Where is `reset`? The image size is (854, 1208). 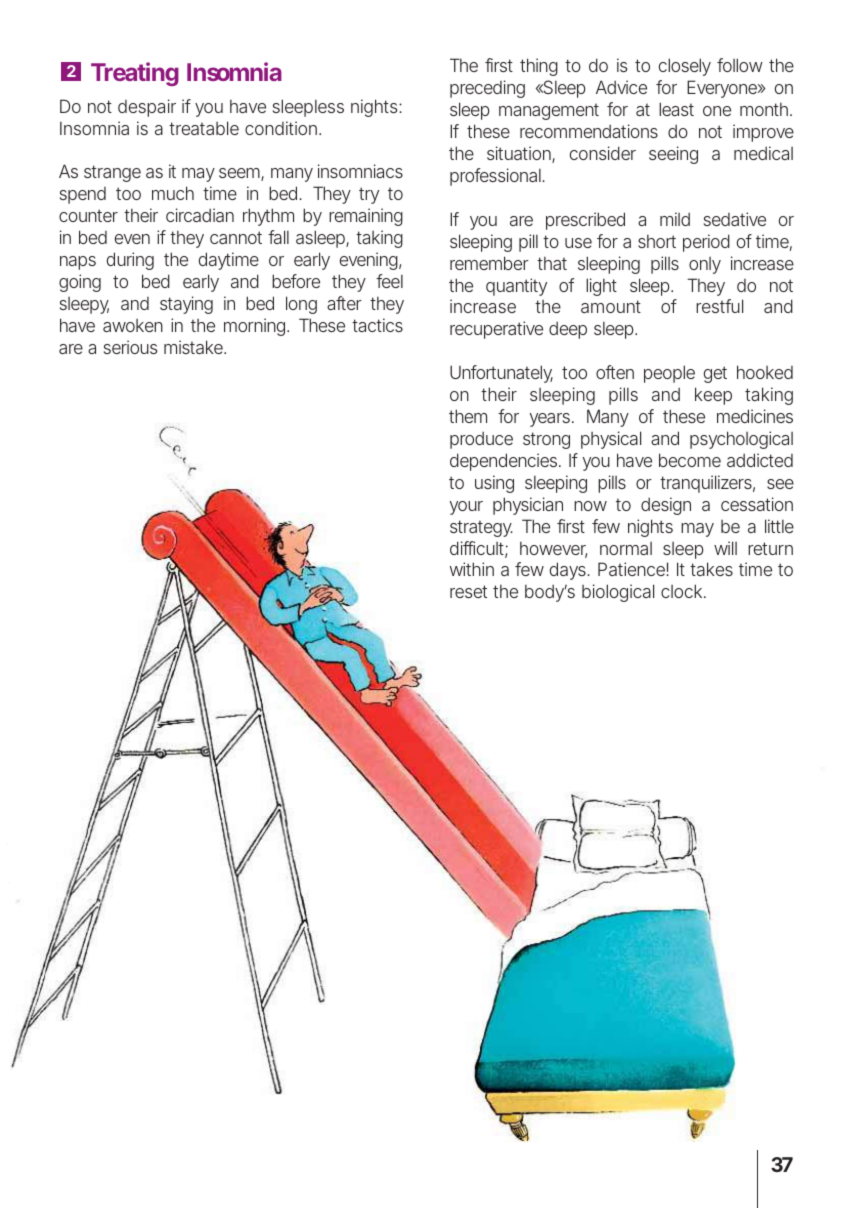 reset is located at coordinates (468, 591).
